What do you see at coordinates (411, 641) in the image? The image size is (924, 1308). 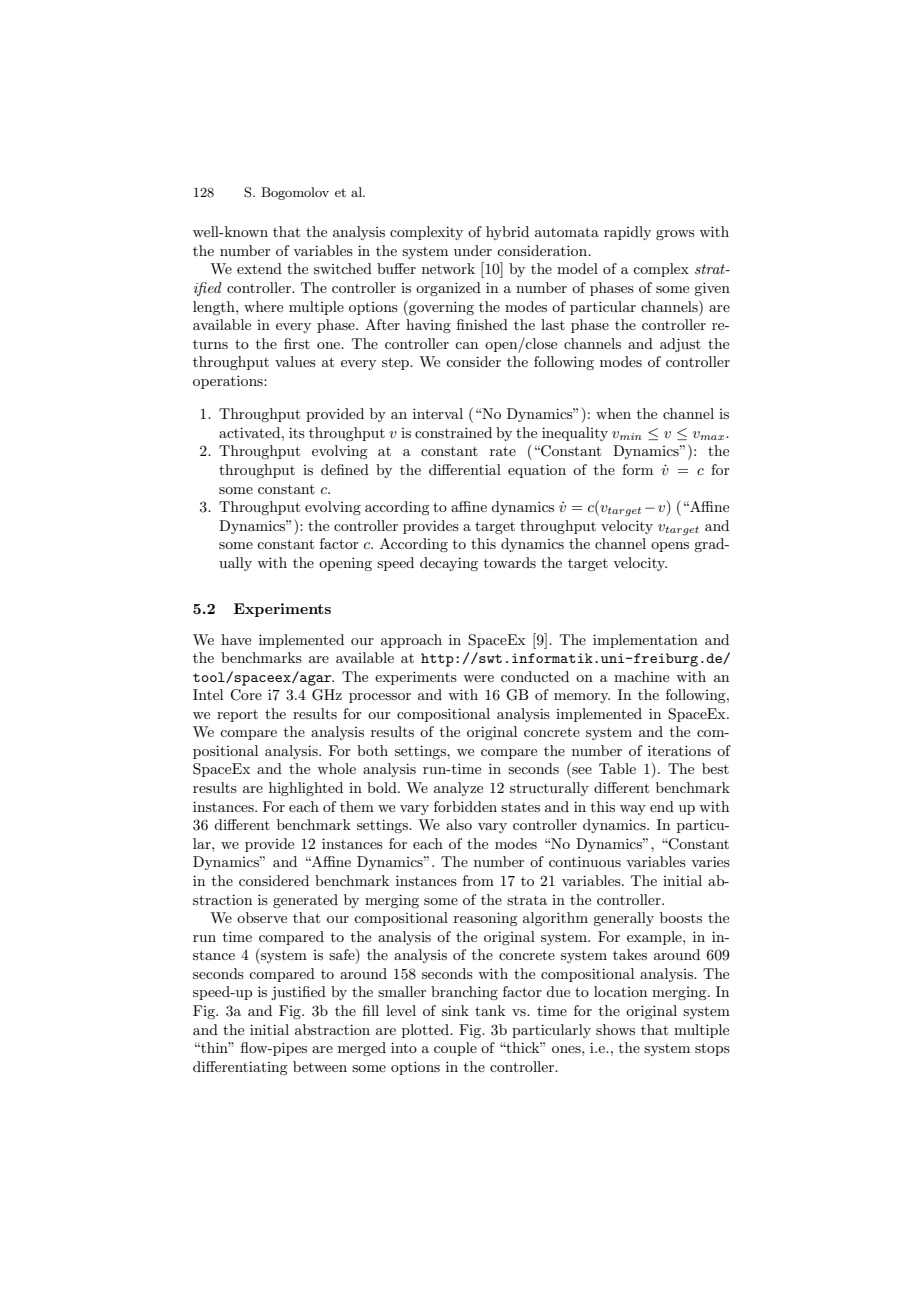 I see `approach` at bounding box center [411, 641].
